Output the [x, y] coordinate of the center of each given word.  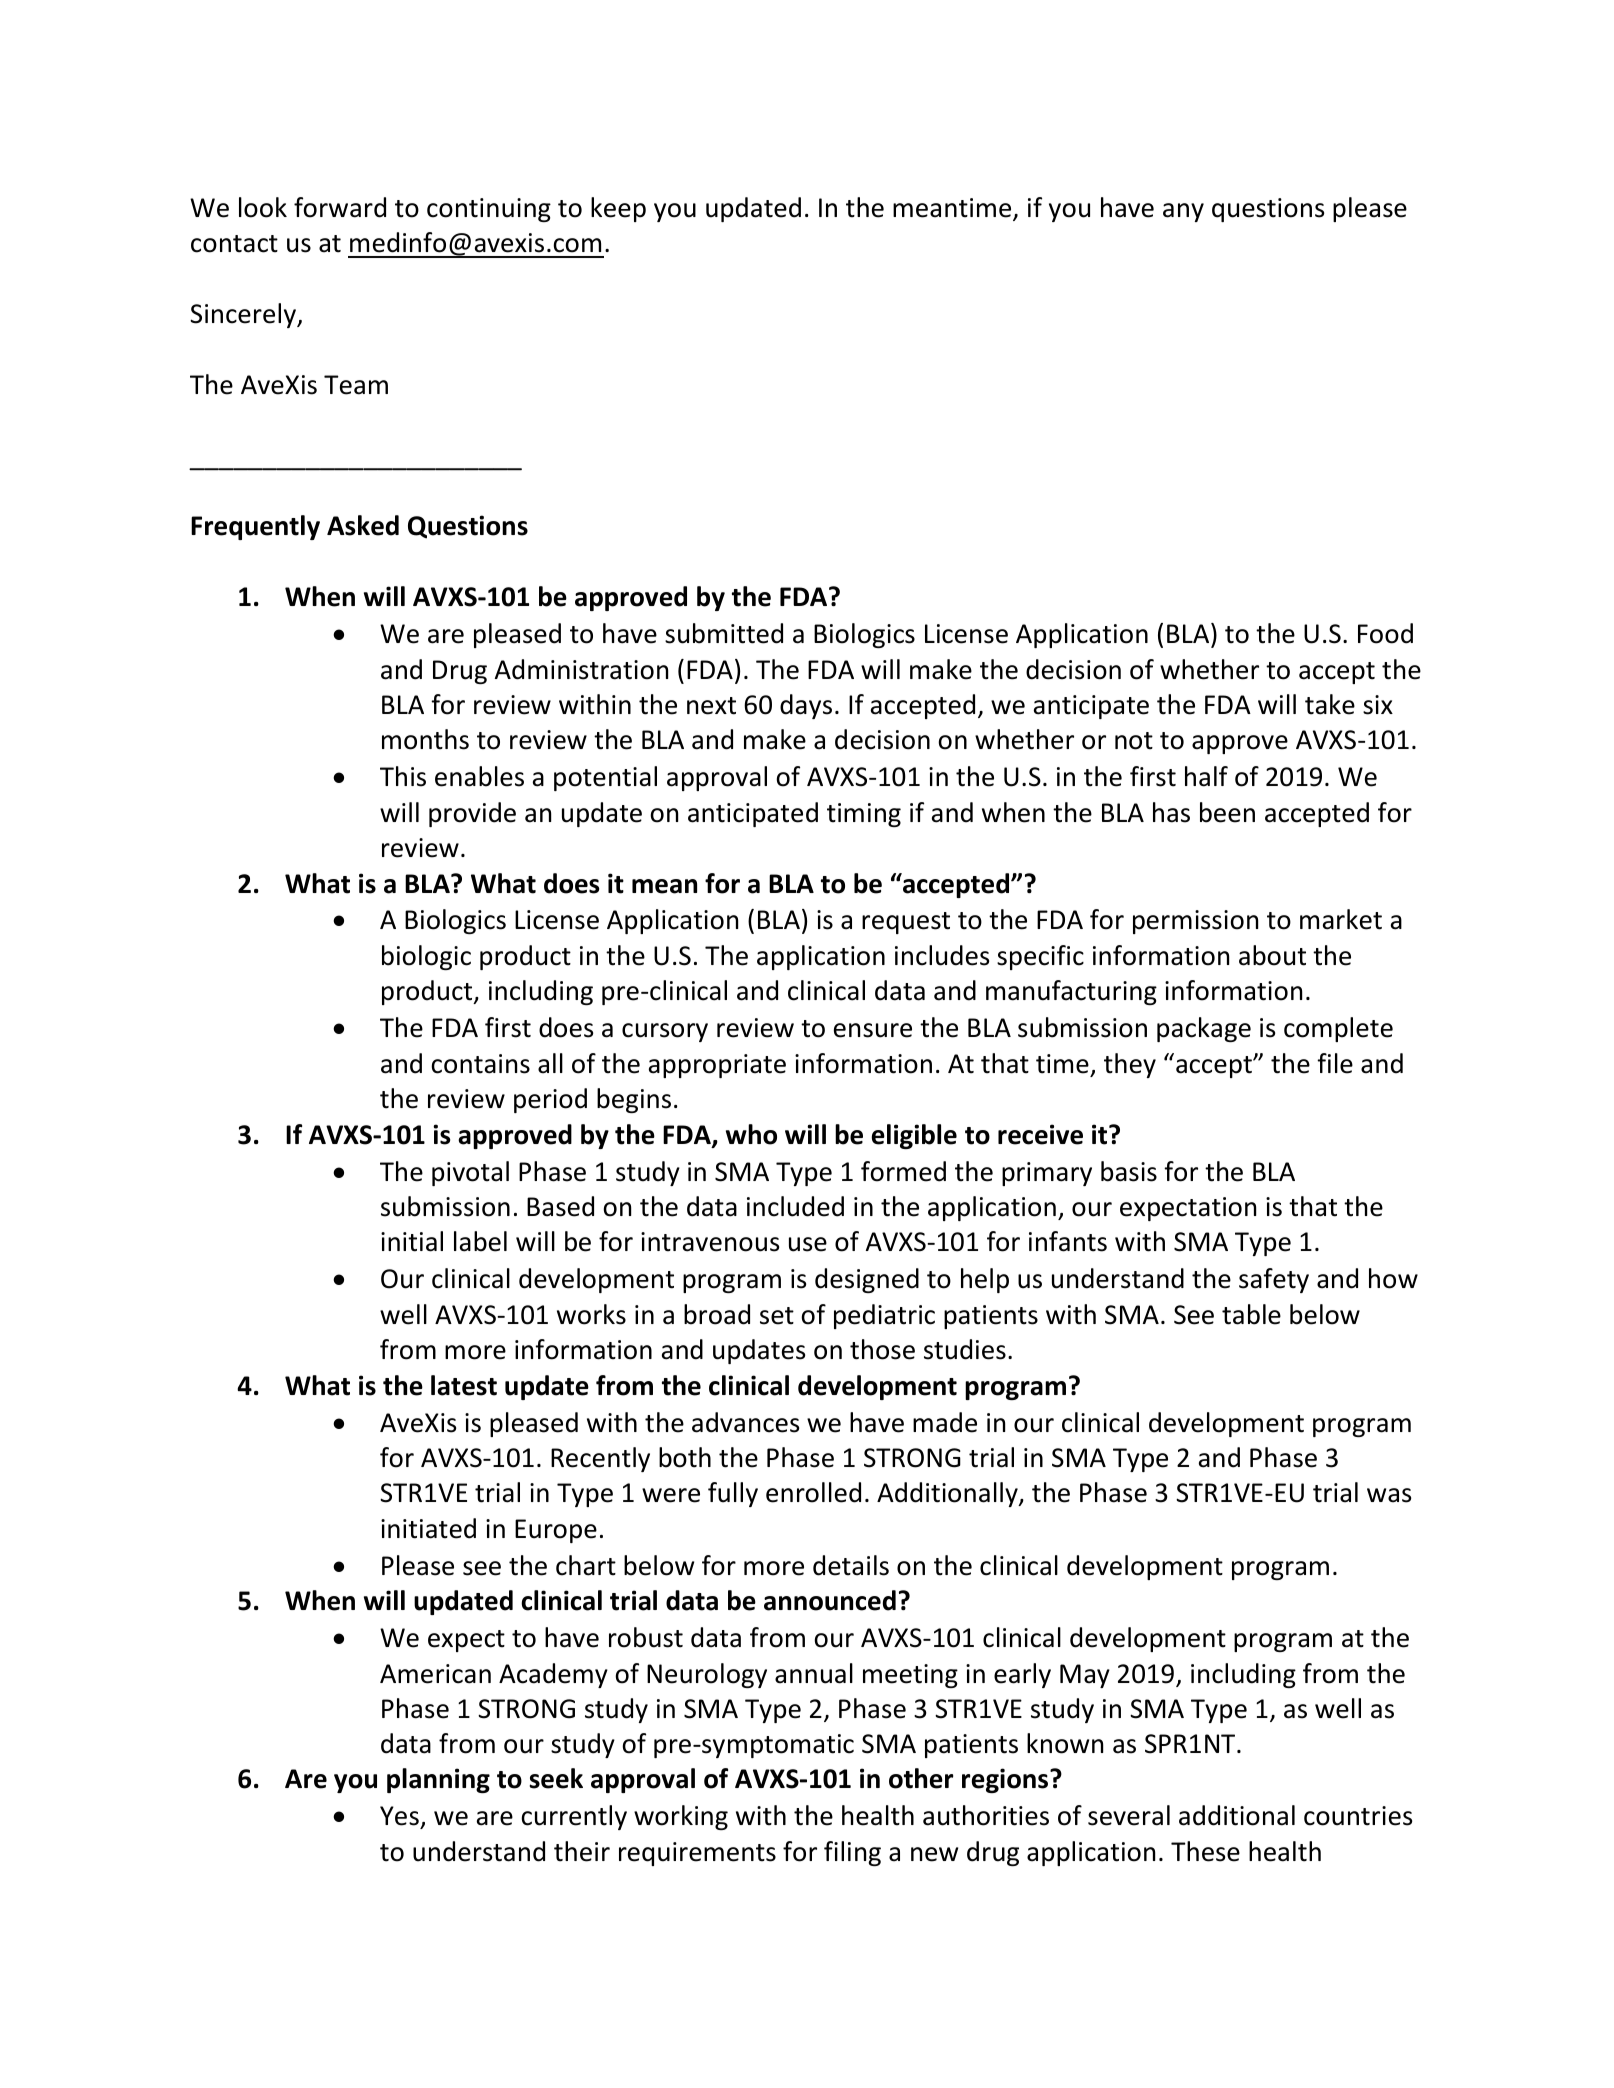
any [1183, 212]
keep [618, 209]
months [425, 739]
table [1251, 1314]
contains [480, 1064]
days [806, 706]
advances [745, 1422]
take [1330, 704]
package [1204, 1029]
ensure [873, 1030]
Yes [400, 1817]
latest [464, 1385]
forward [340, 207]
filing [852, 1853]
